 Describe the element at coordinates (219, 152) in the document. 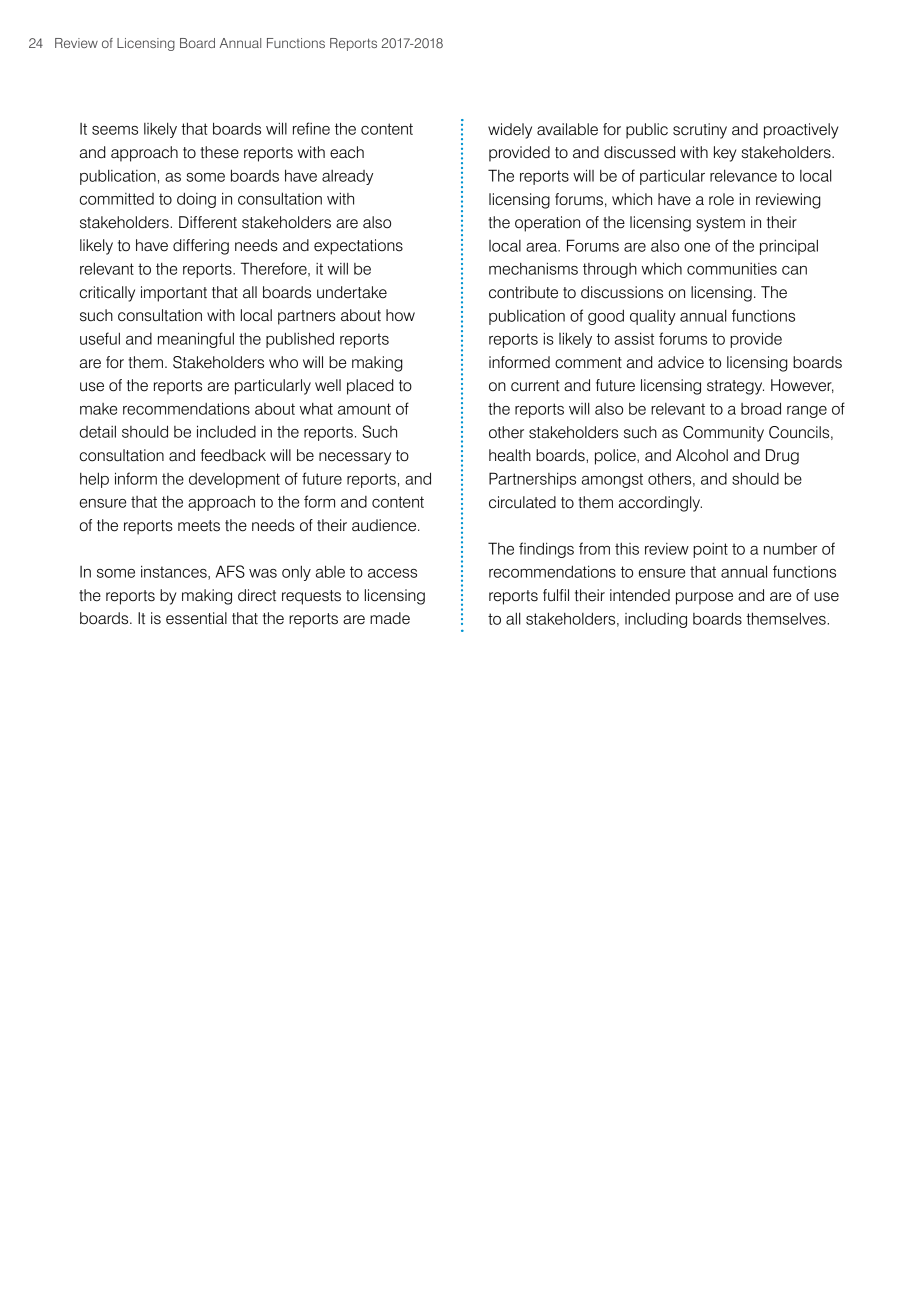

I see `these` at that location.
